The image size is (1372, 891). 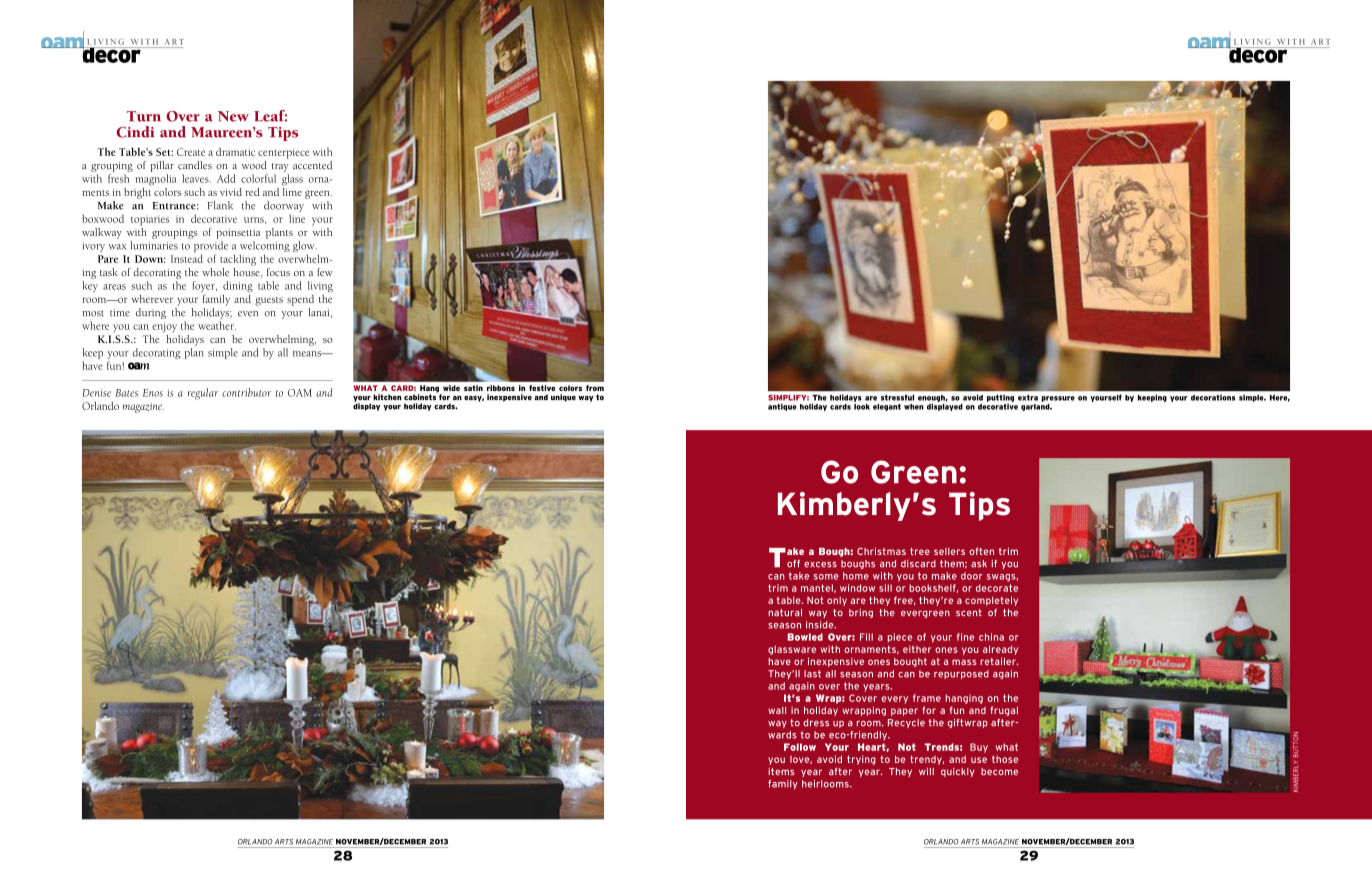 I want to click on decorations, so click(x=1213, y=398).
